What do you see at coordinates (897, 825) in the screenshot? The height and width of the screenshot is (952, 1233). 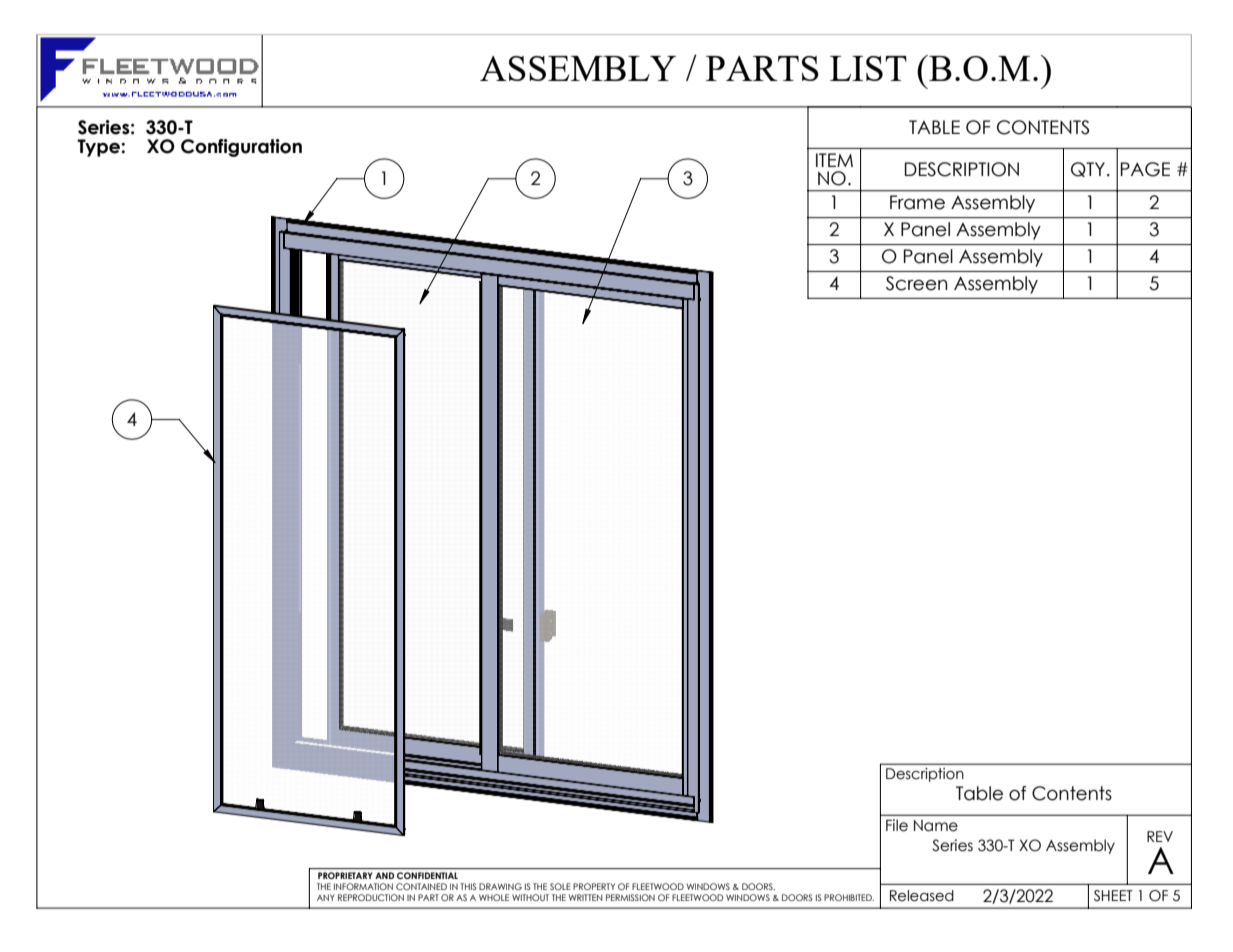 I see `File` at bounding box center [897, 825].
